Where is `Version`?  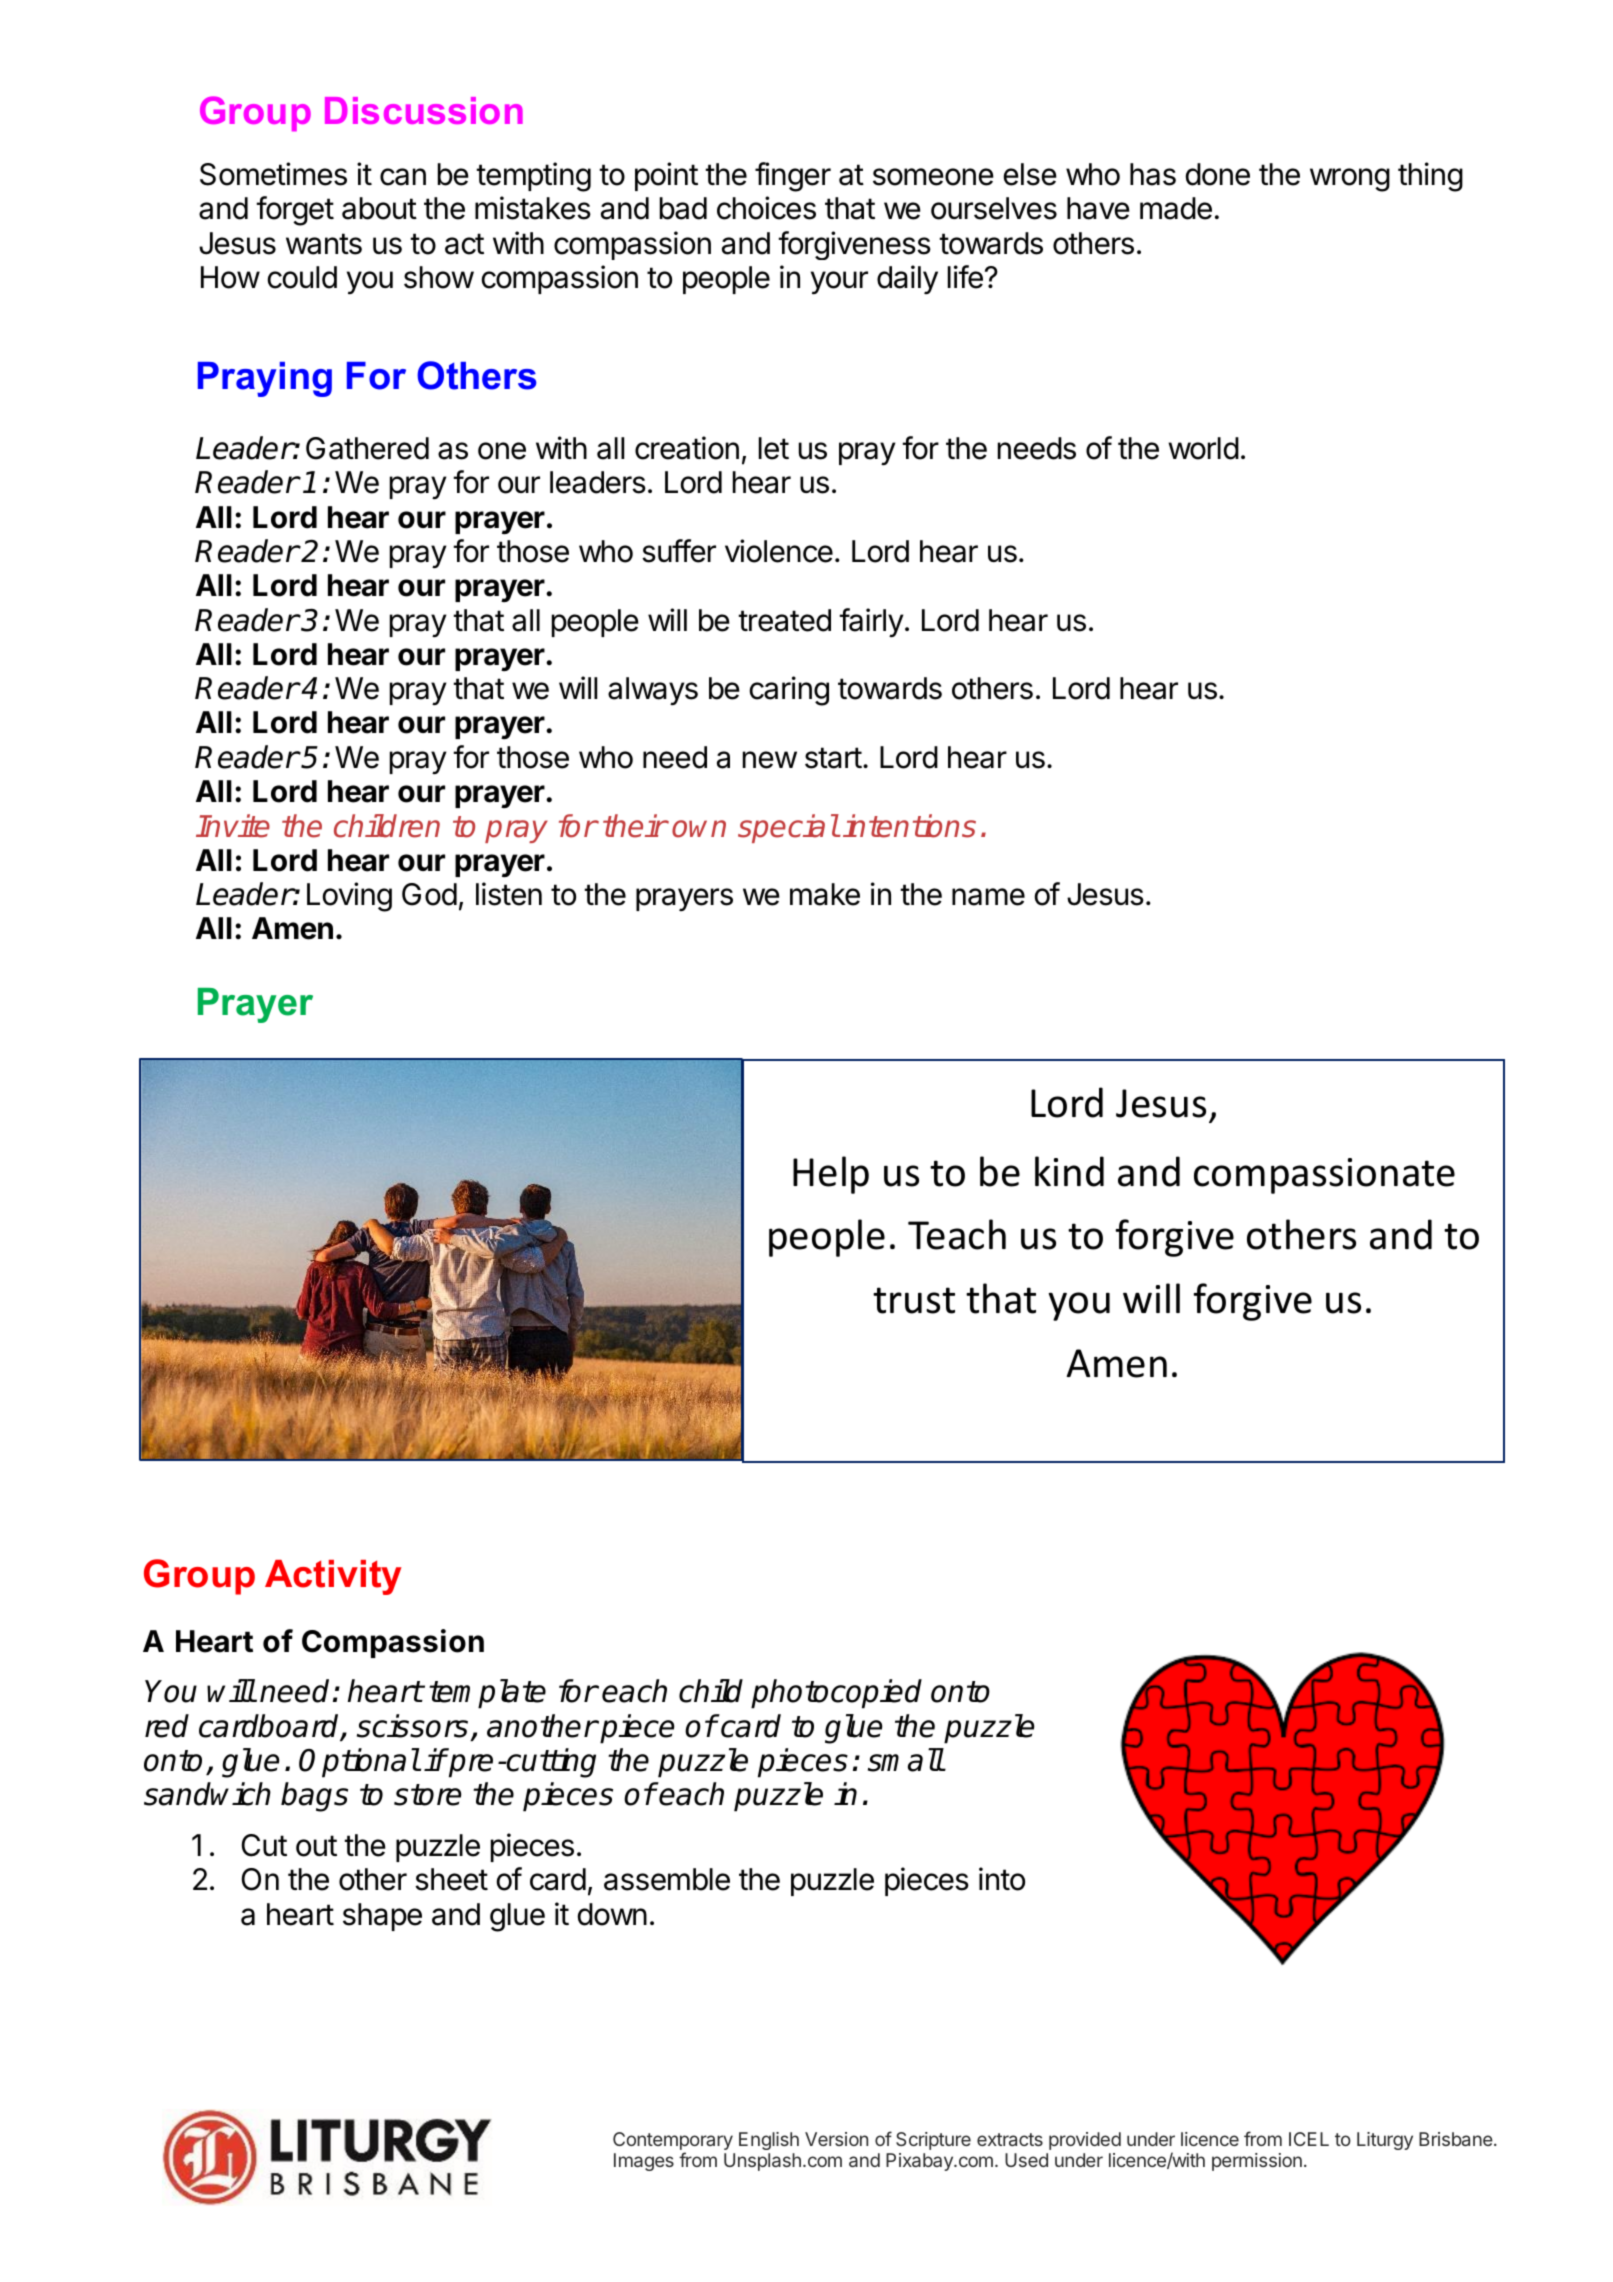
Version is located at coordinates (836, 2139).
